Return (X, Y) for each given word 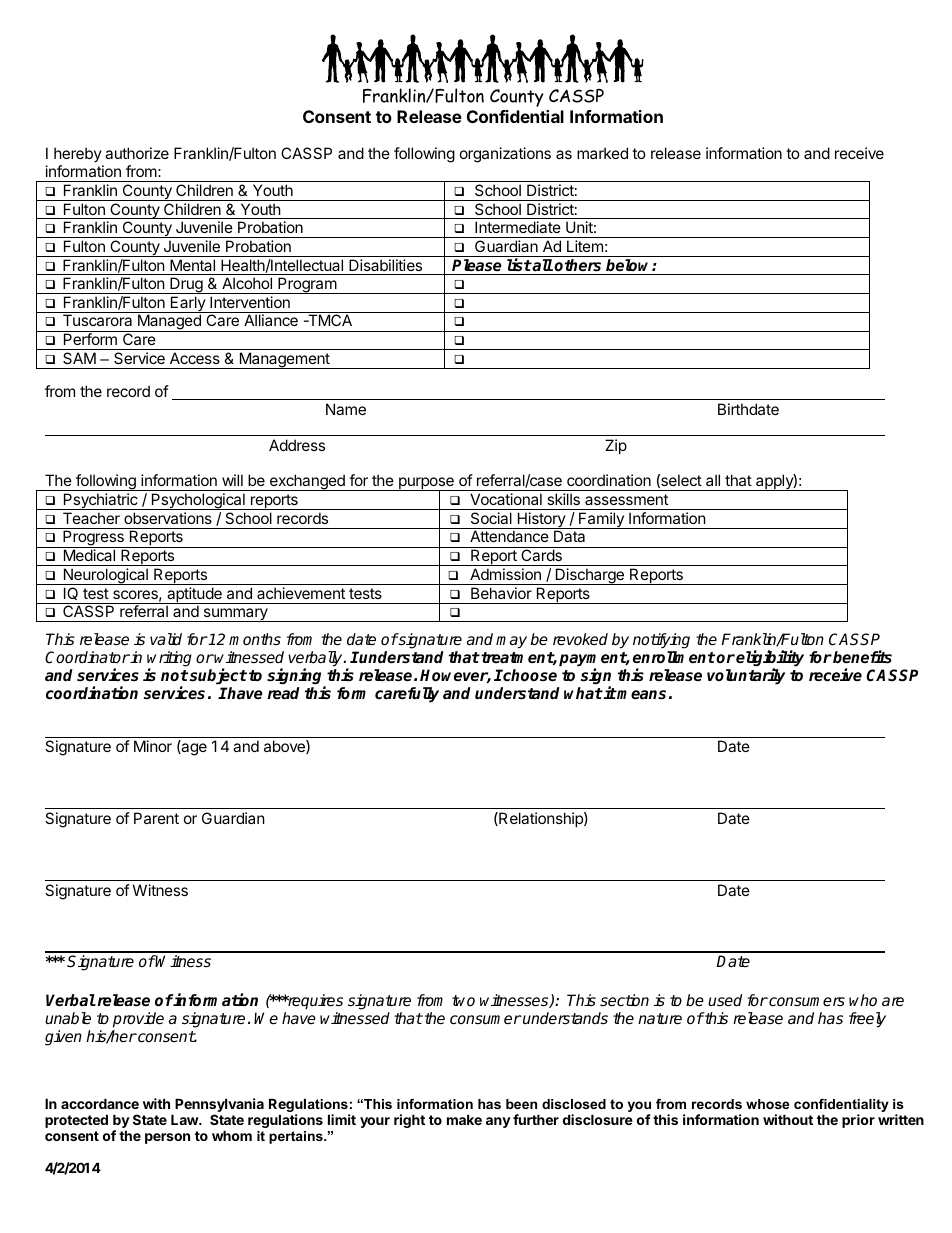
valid (166, 639)
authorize (137, 153)
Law (185, 1119)
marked (602, 153)
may (511, 642)
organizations (505, 155)
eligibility (770, 659)
